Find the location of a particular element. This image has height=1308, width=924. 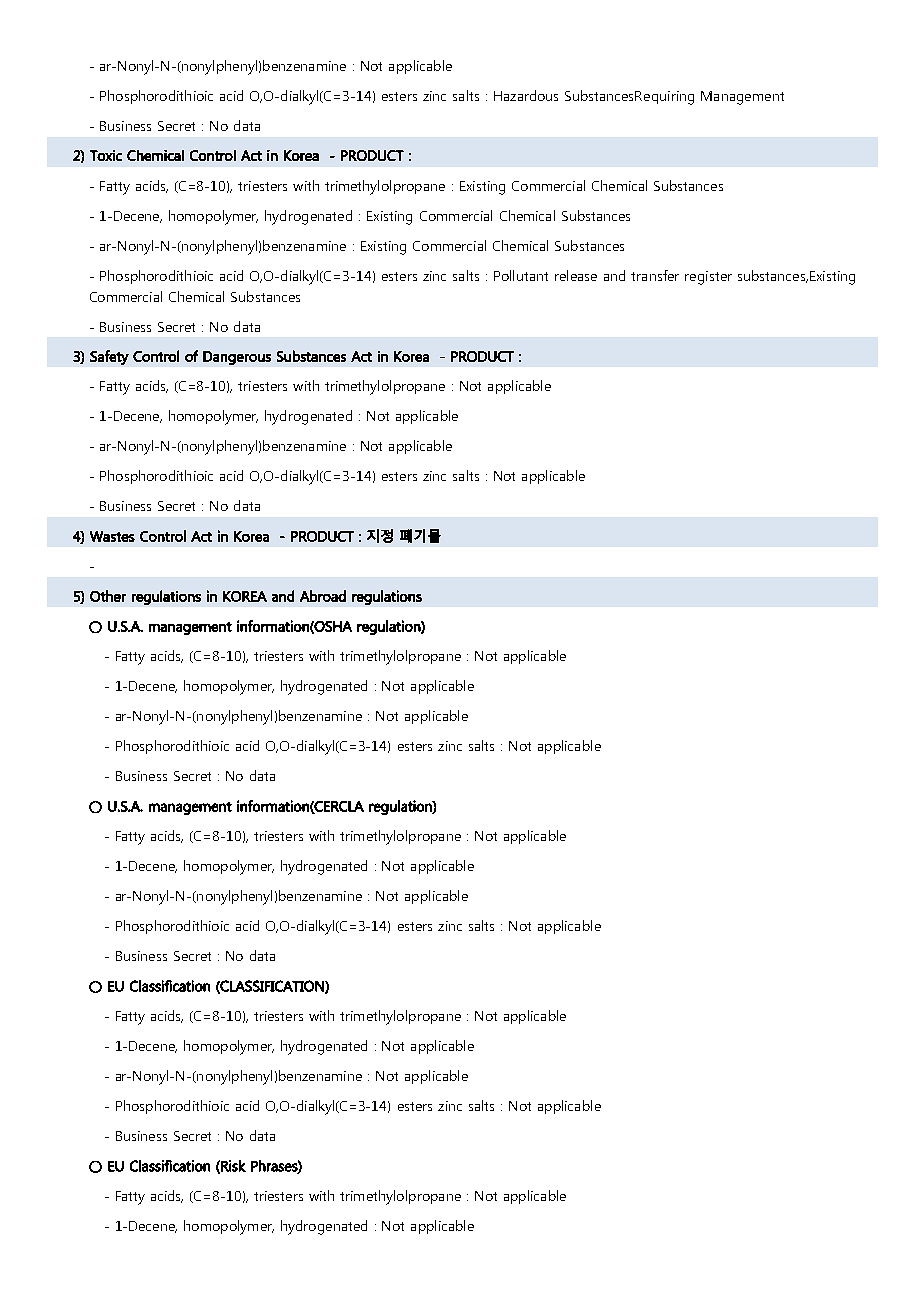

Wastes is located at coordinates (112, 536).
